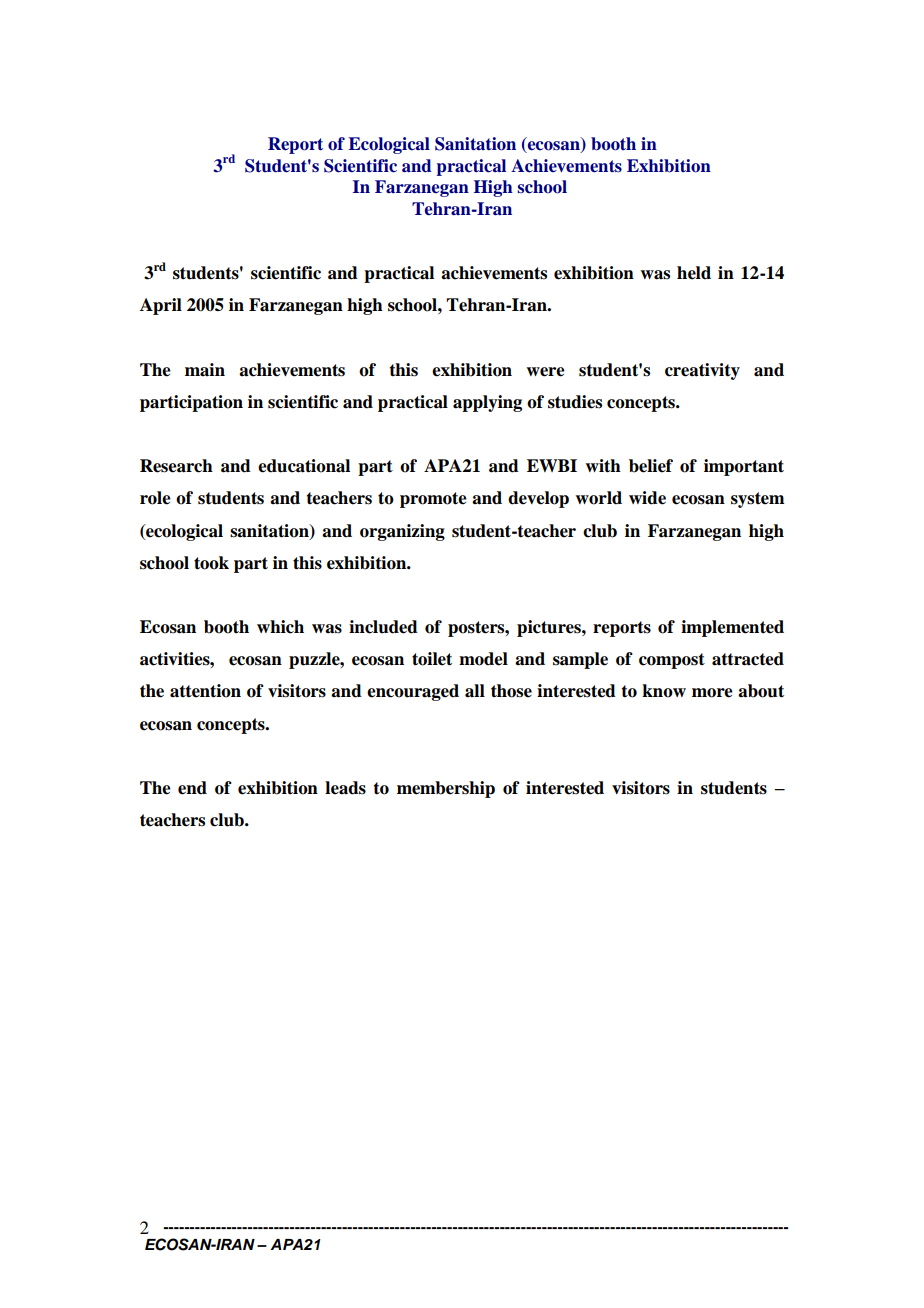  Describe the element at coordinates (487, 403) in the screenshot. I see `applying` at that location.
